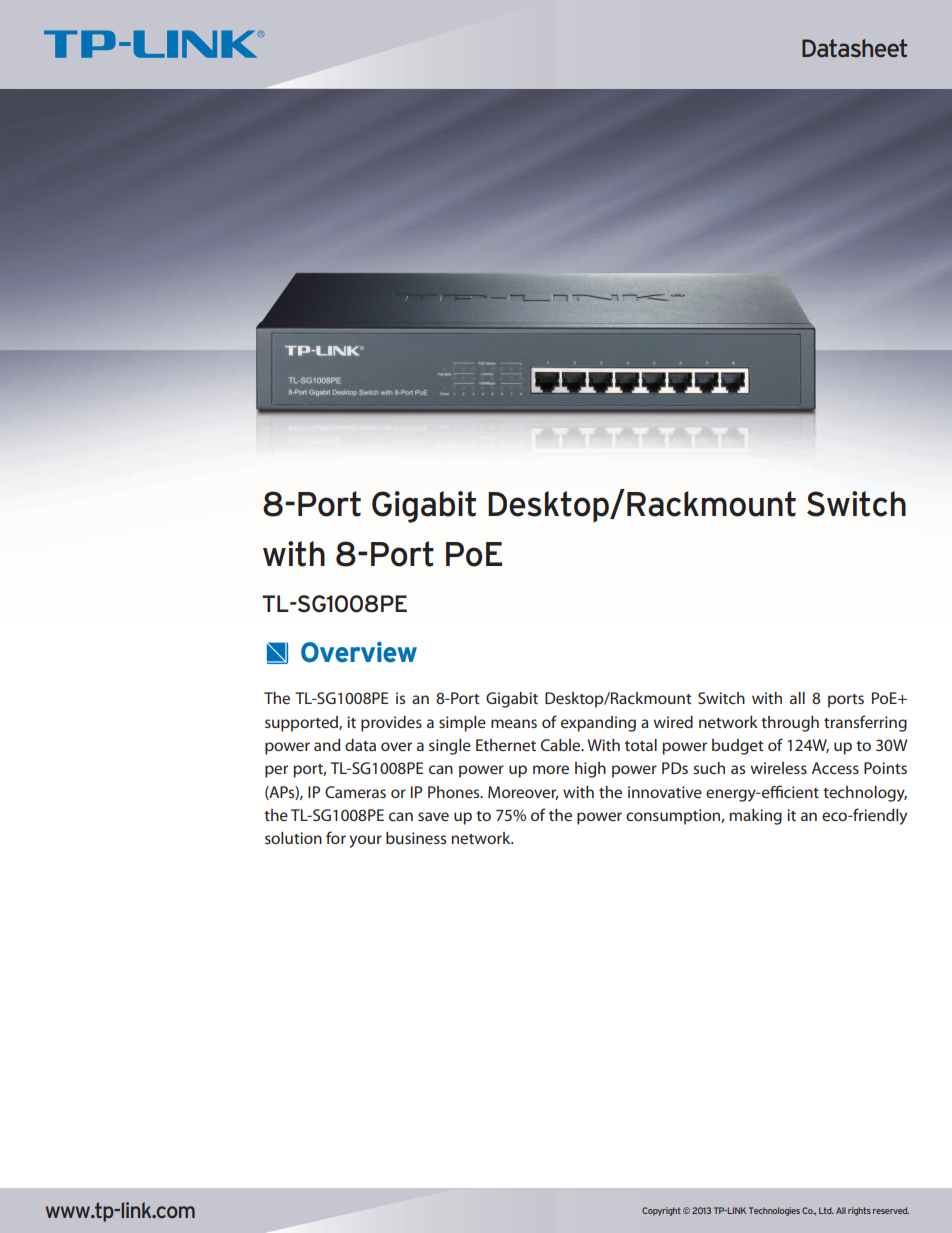 Image resolution: width=952 pixels, height=1233 pixels. I want to click on technology, so click(865, 794).
